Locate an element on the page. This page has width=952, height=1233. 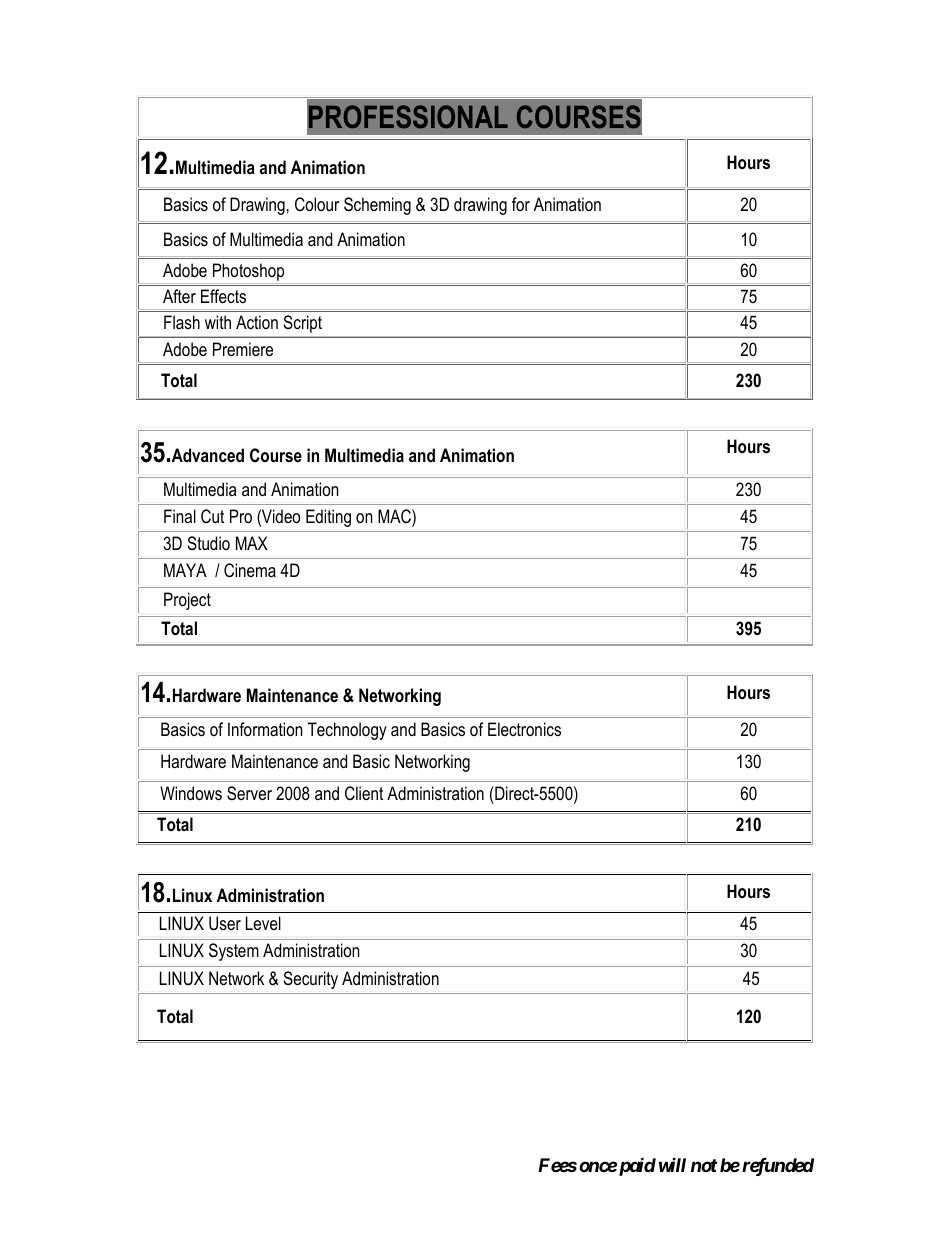
PROFESSIONAL is located at coordinates (408, 116).
